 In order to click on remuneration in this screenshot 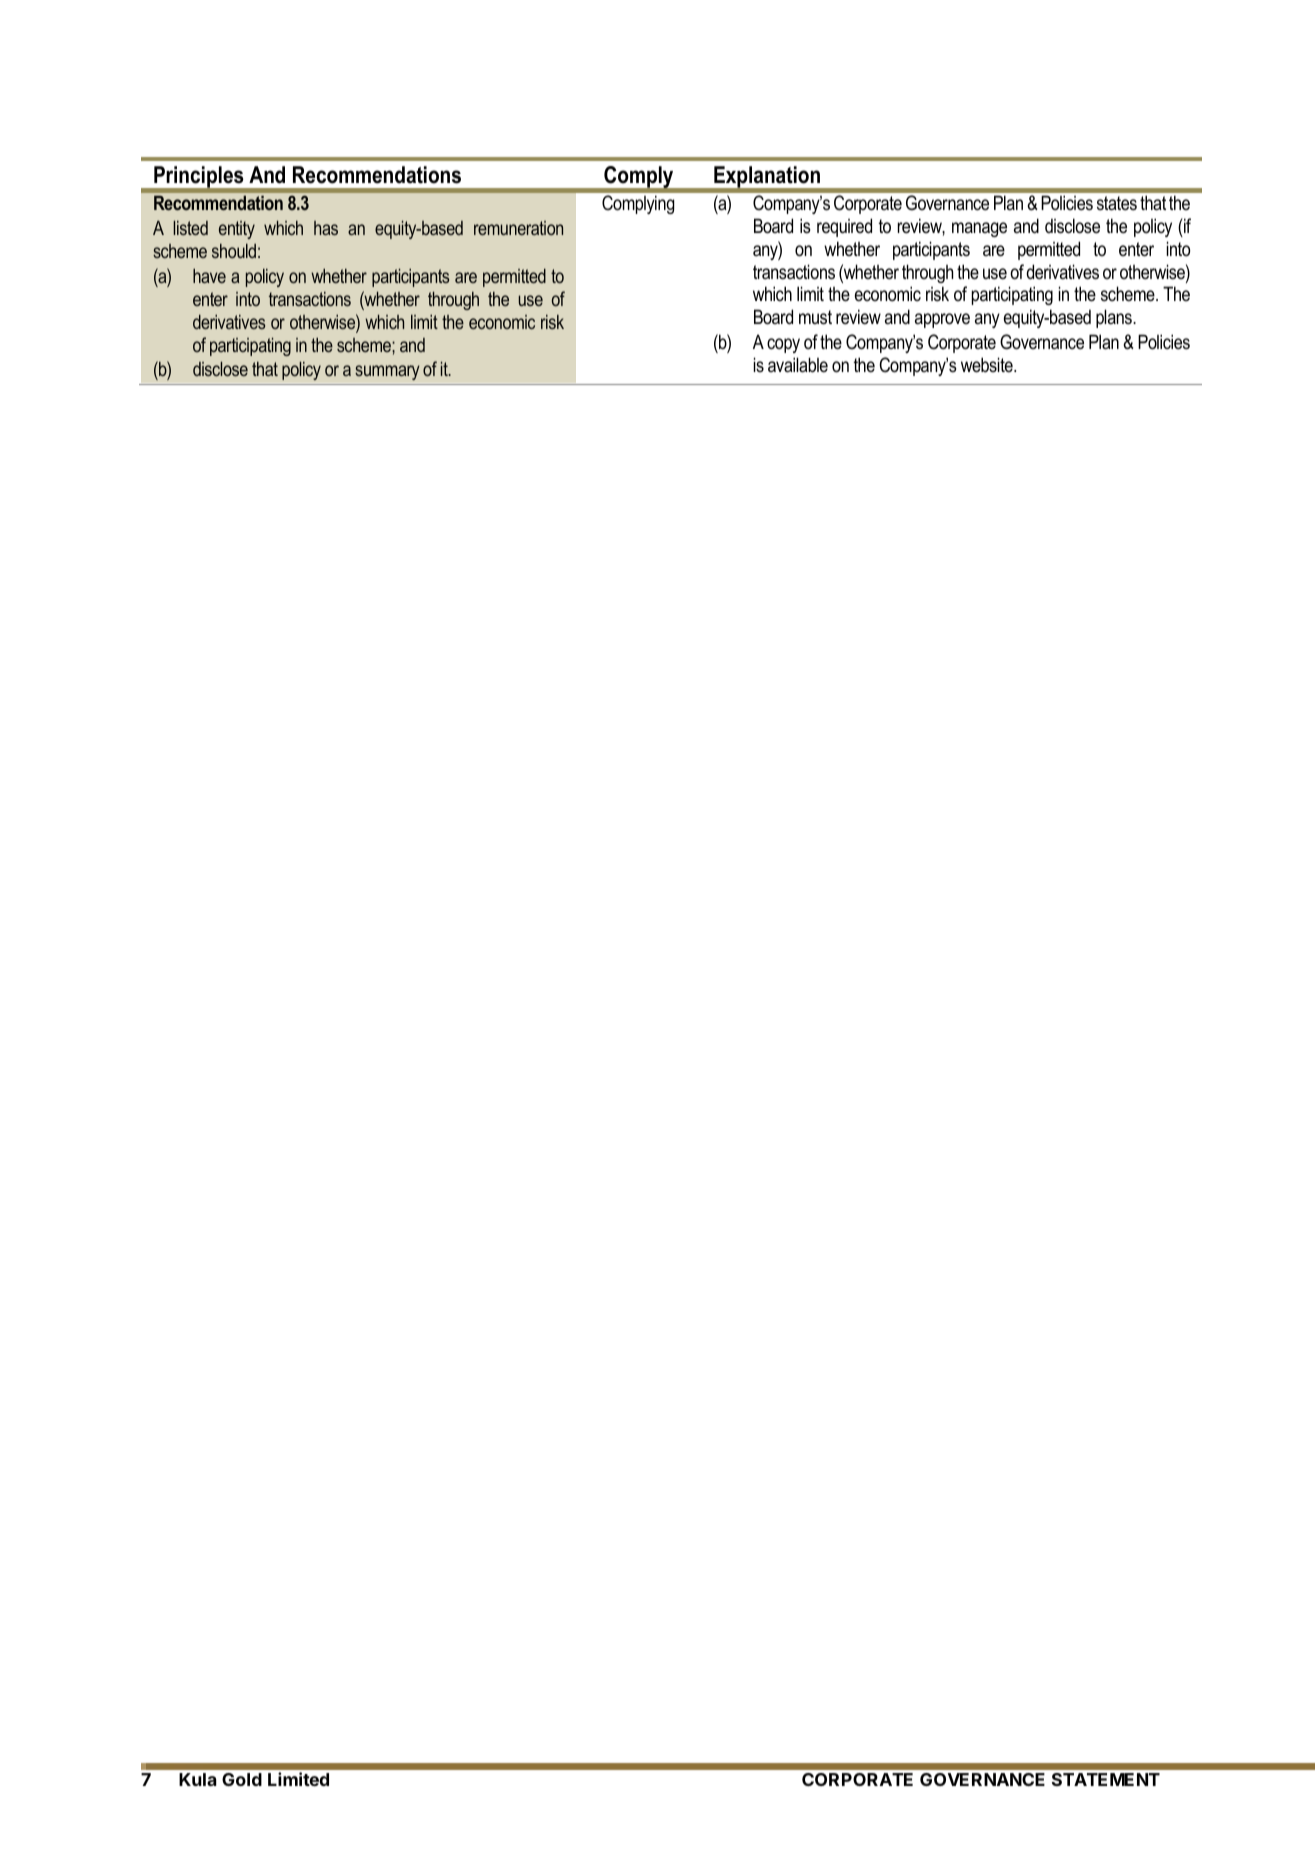, I will do `click(518, 228)`.
